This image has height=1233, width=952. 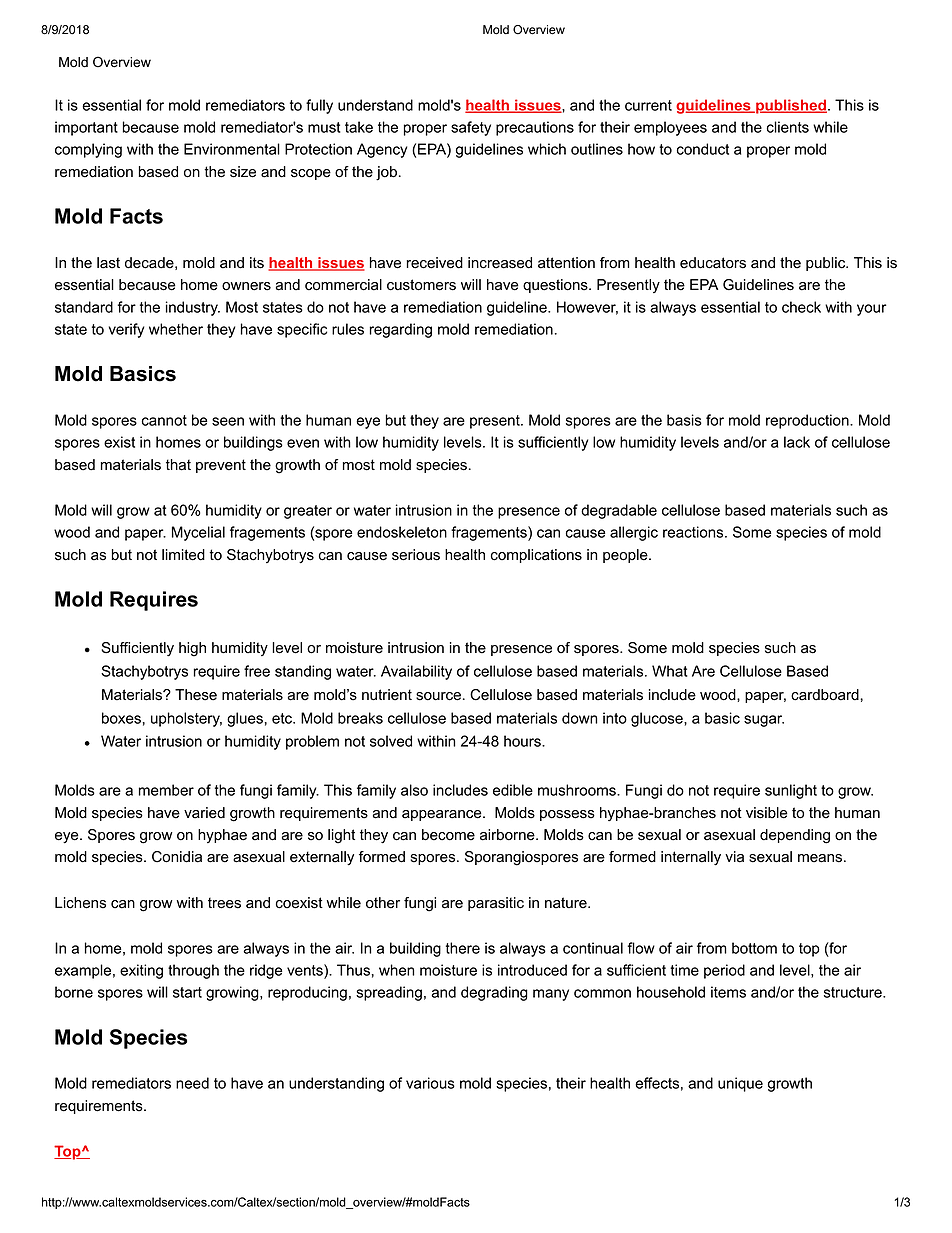 I want to click on need, so click(x=192, y=1083).
